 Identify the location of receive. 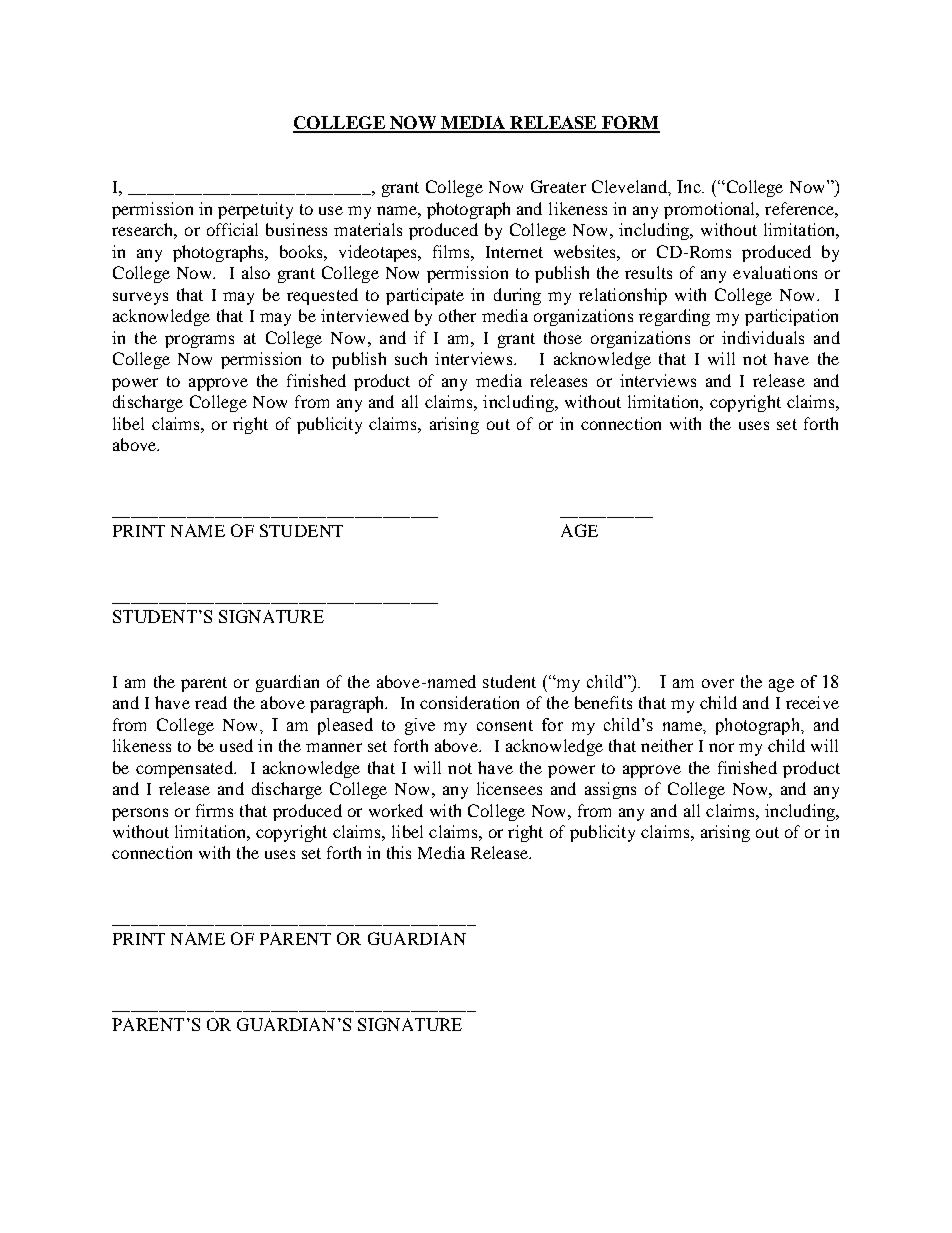
(812, 702).
